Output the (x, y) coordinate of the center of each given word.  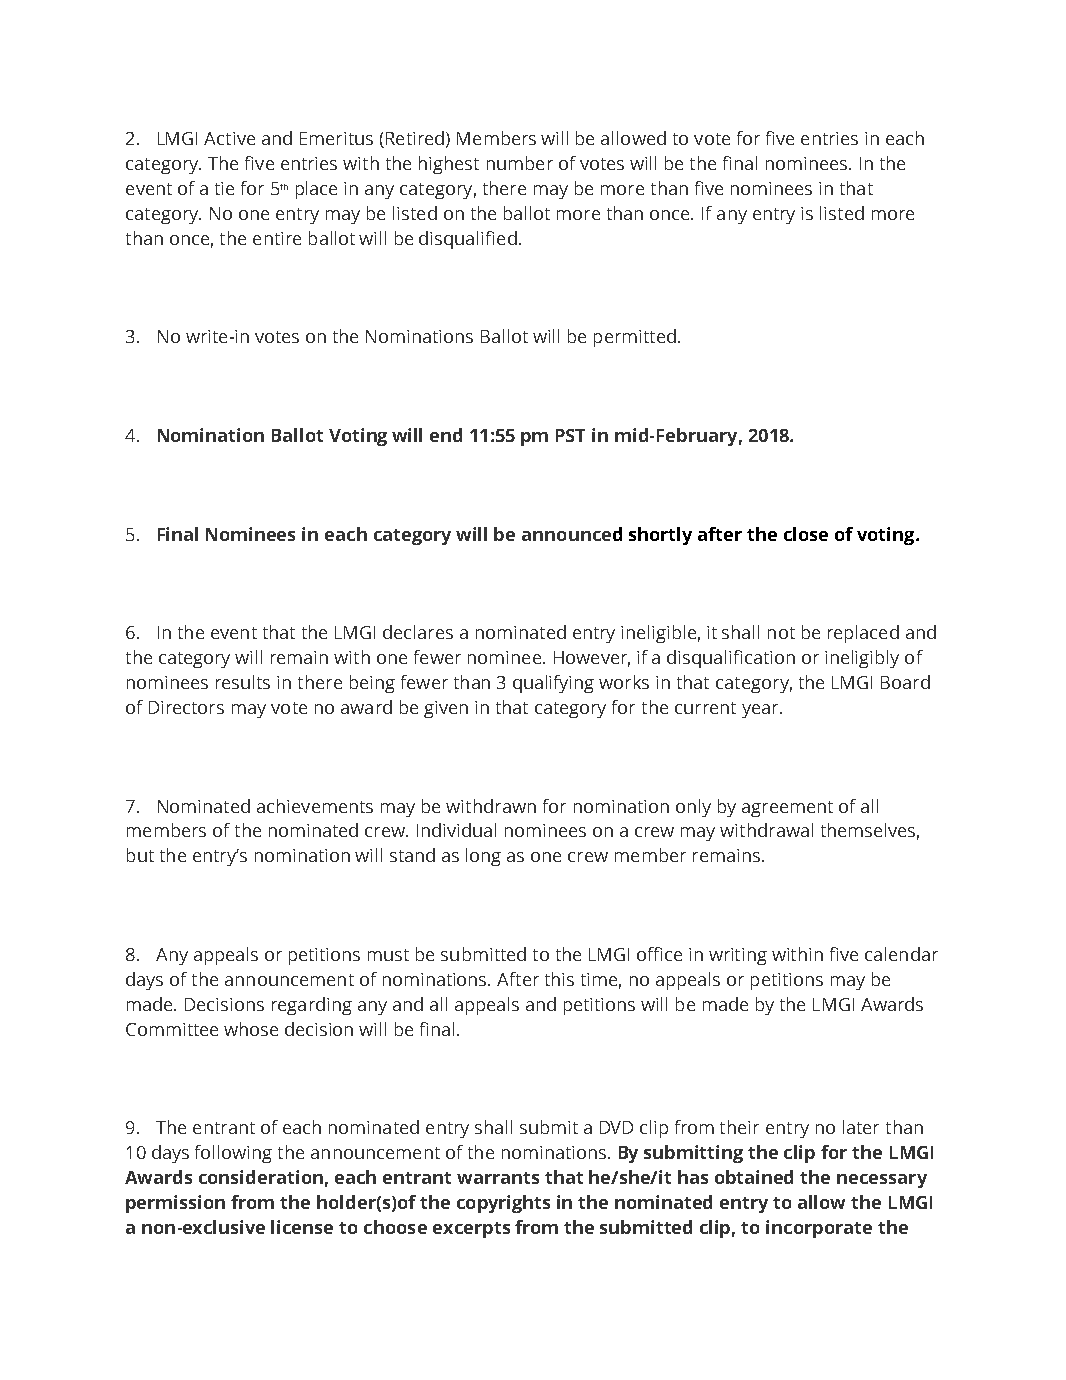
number (520, 163)
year (761, 711)
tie (224, 188)
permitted (635, 338)
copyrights (503, 1204)
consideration (261, 1177)
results (243, 682)
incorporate (819, 1229)
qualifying (553, 684)
